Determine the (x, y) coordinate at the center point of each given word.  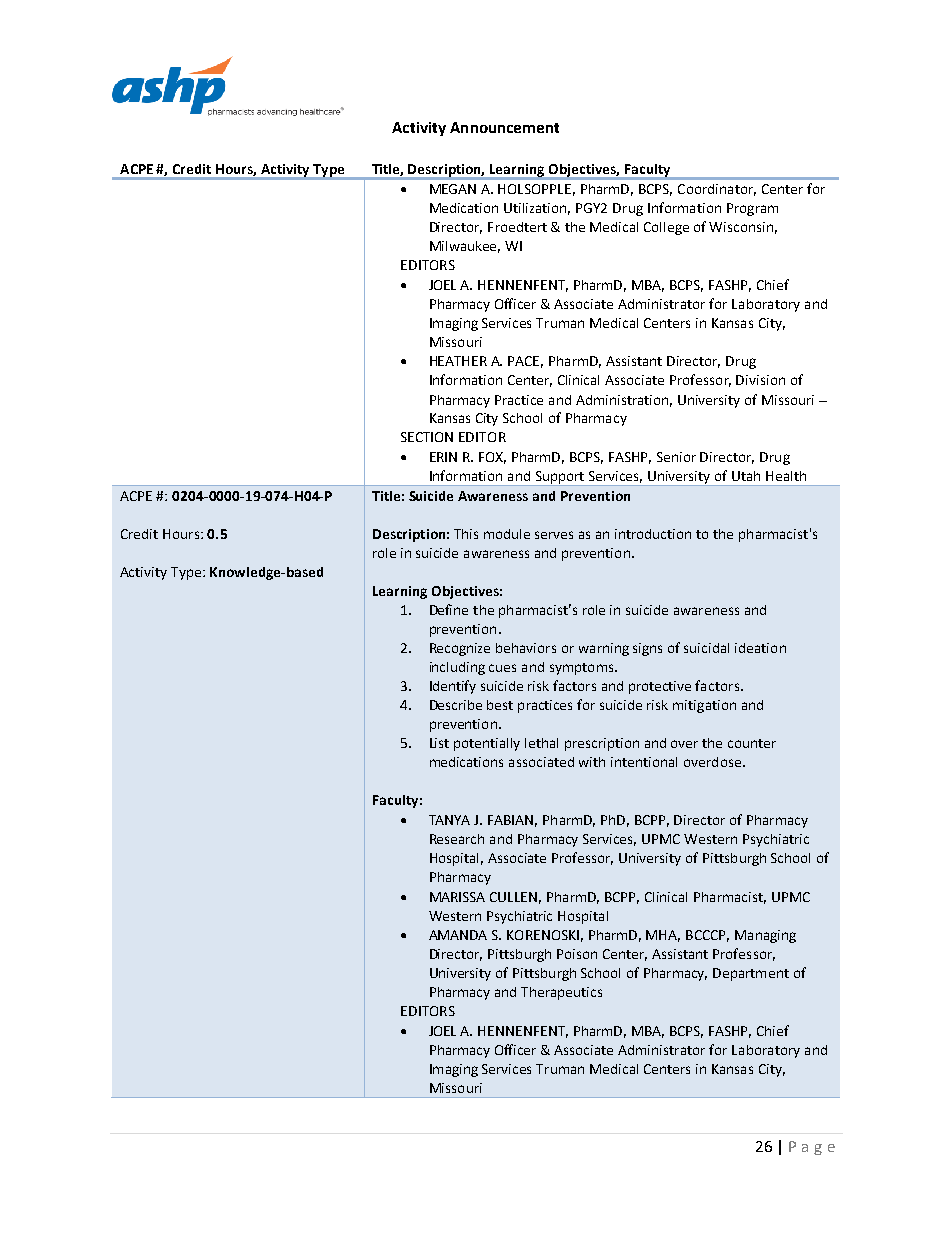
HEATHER (458, 361)
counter (752, 743)
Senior (676, 457)
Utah (746, 476)
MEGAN (453, 189)
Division (760, 380)
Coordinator (717, 190)
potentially (487, 744)
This (466, 534)
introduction (653, 534)
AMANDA (458, 935)
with (592, 762)
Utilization (537, 209)
